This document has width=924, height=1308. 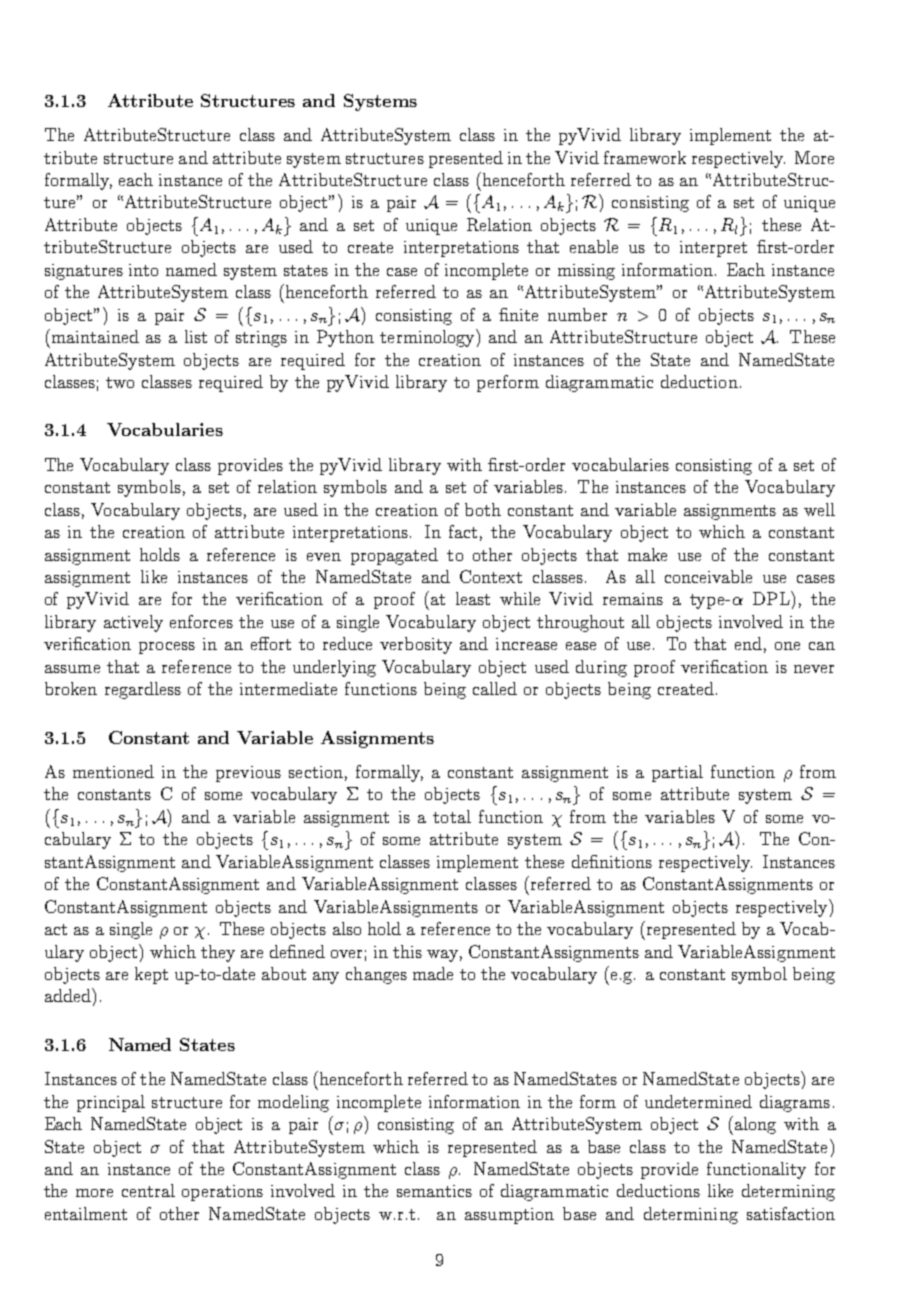 What do you see at coordinates (594, 246) in the document?
I see `enable` at bounding box center [594, 246].
